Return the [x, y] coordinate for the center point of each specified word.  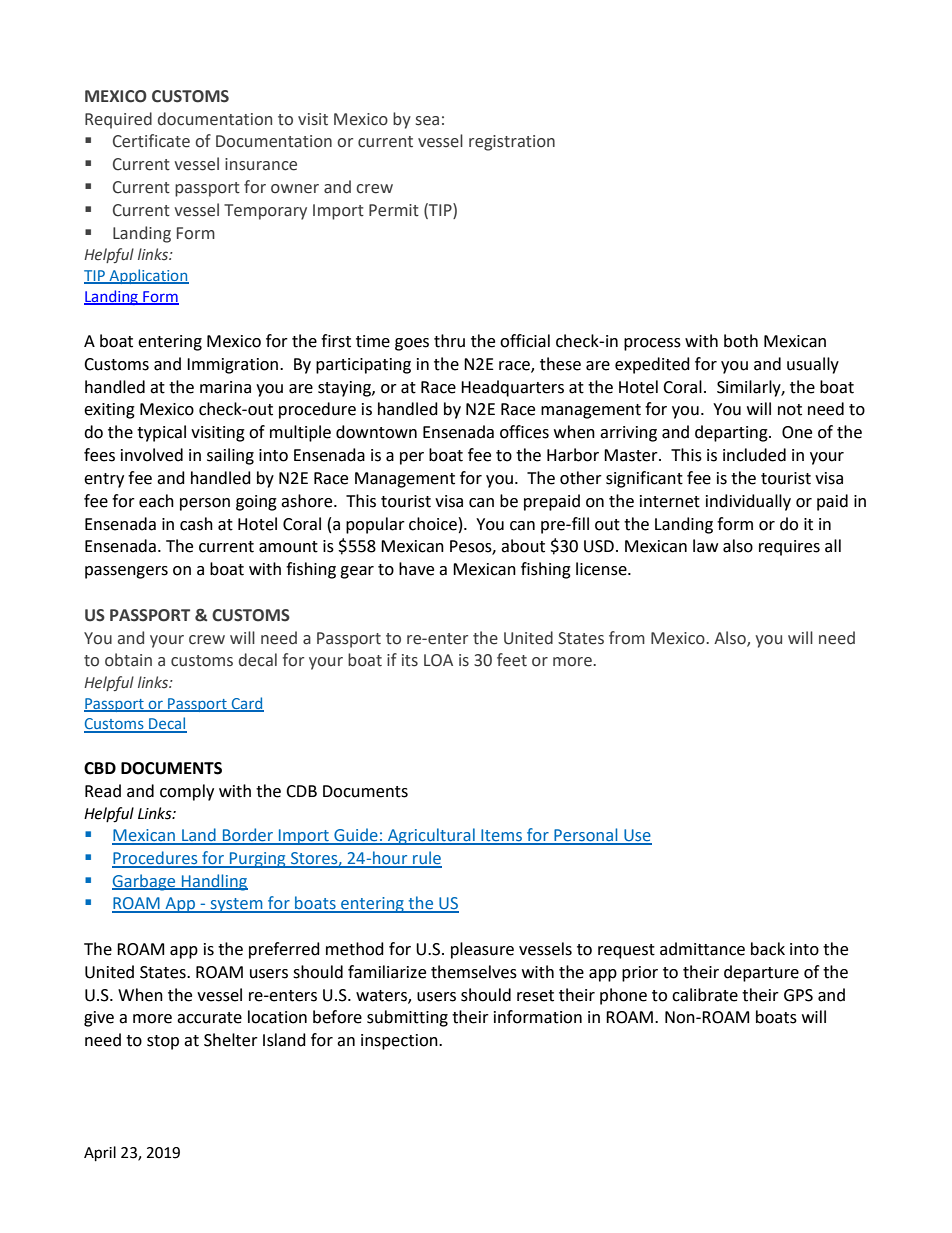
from [627, 638]
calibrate [705, 995]
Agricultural [431, 836]
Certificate [151, 141]
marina [225, 387]
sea [427, 121]
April [100, 1154]
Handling [214, 882]
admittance [702, 949]
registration [512, 143]
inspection [400, 1042]
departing [732, 433]
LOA [438, 660]
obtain [128, 660]
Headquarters [512, 388]
